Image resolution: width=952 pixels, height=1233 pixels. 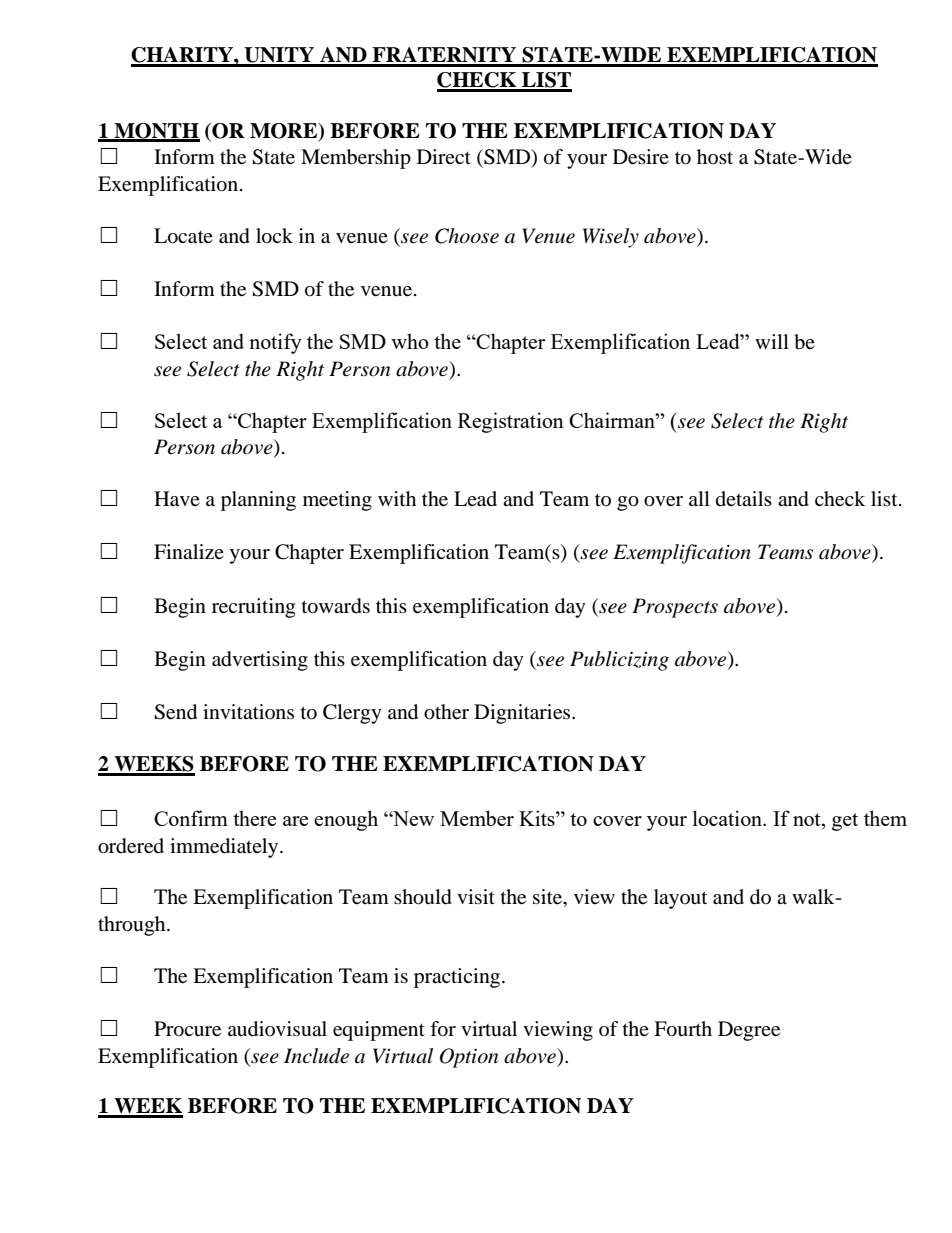 What do you see at coordinates (511, 422) in the screenshot?
I see `Registration` at bounding box center [511, 422].
